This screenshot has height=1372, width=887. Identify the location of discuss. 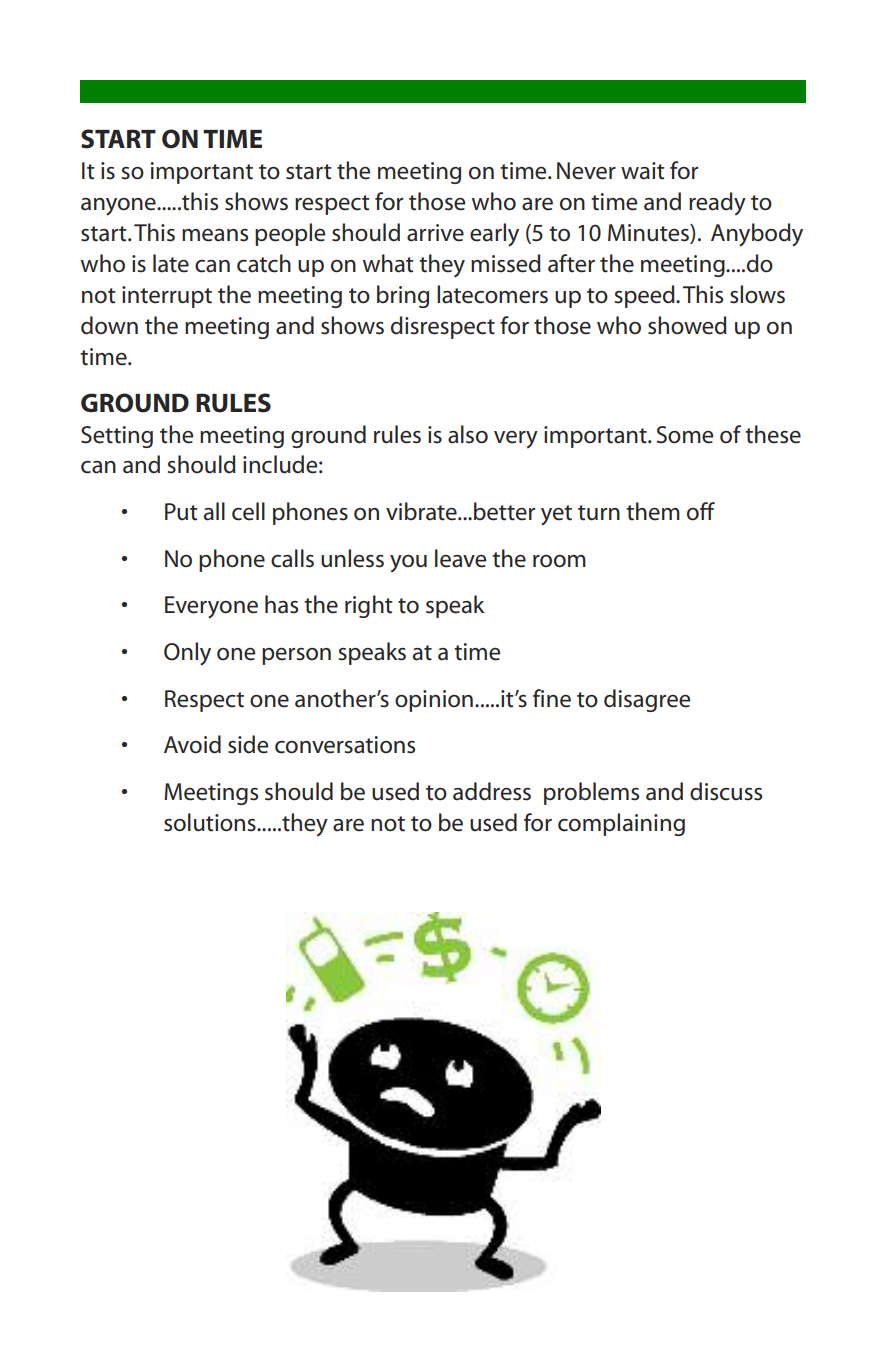
(726, 791).
